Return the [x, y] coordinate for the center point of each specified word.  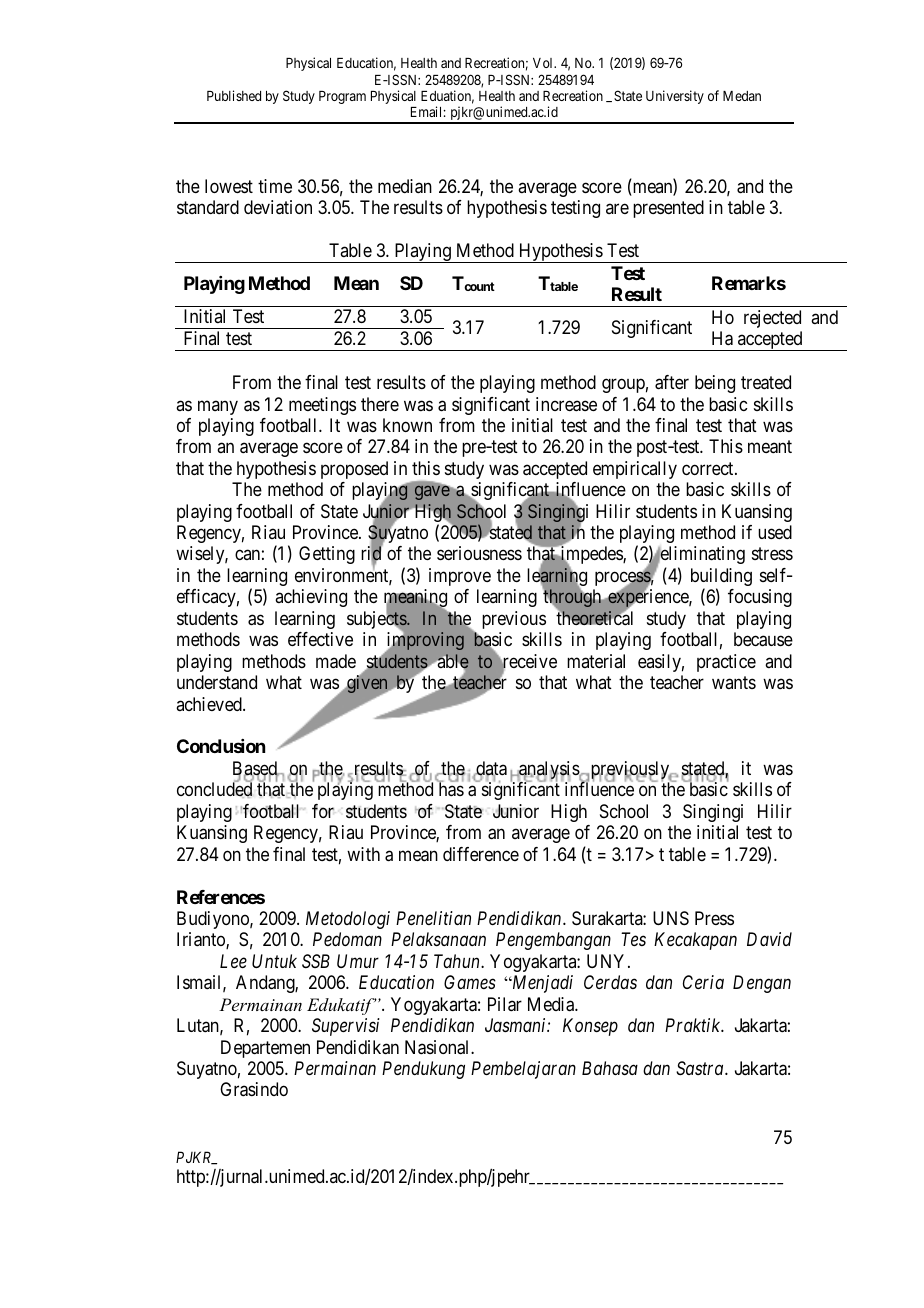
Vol [544, 63]
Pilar [505, 1004]
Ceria [703, 982]
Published [234, 95]
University [675, 97]
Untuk [274, 961]
